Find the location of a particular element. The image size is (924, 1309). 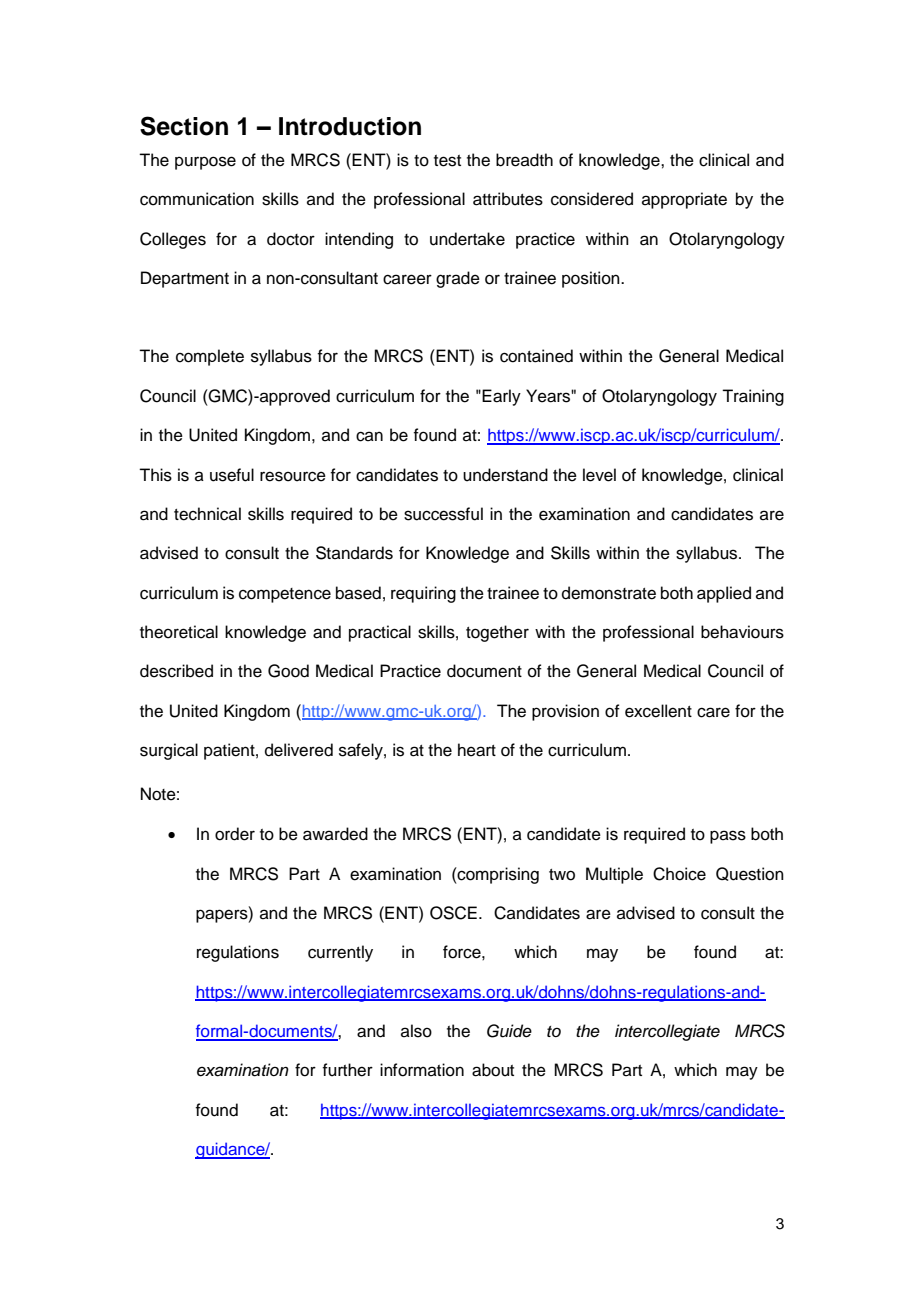

test is located at coordinates (447, 161).
